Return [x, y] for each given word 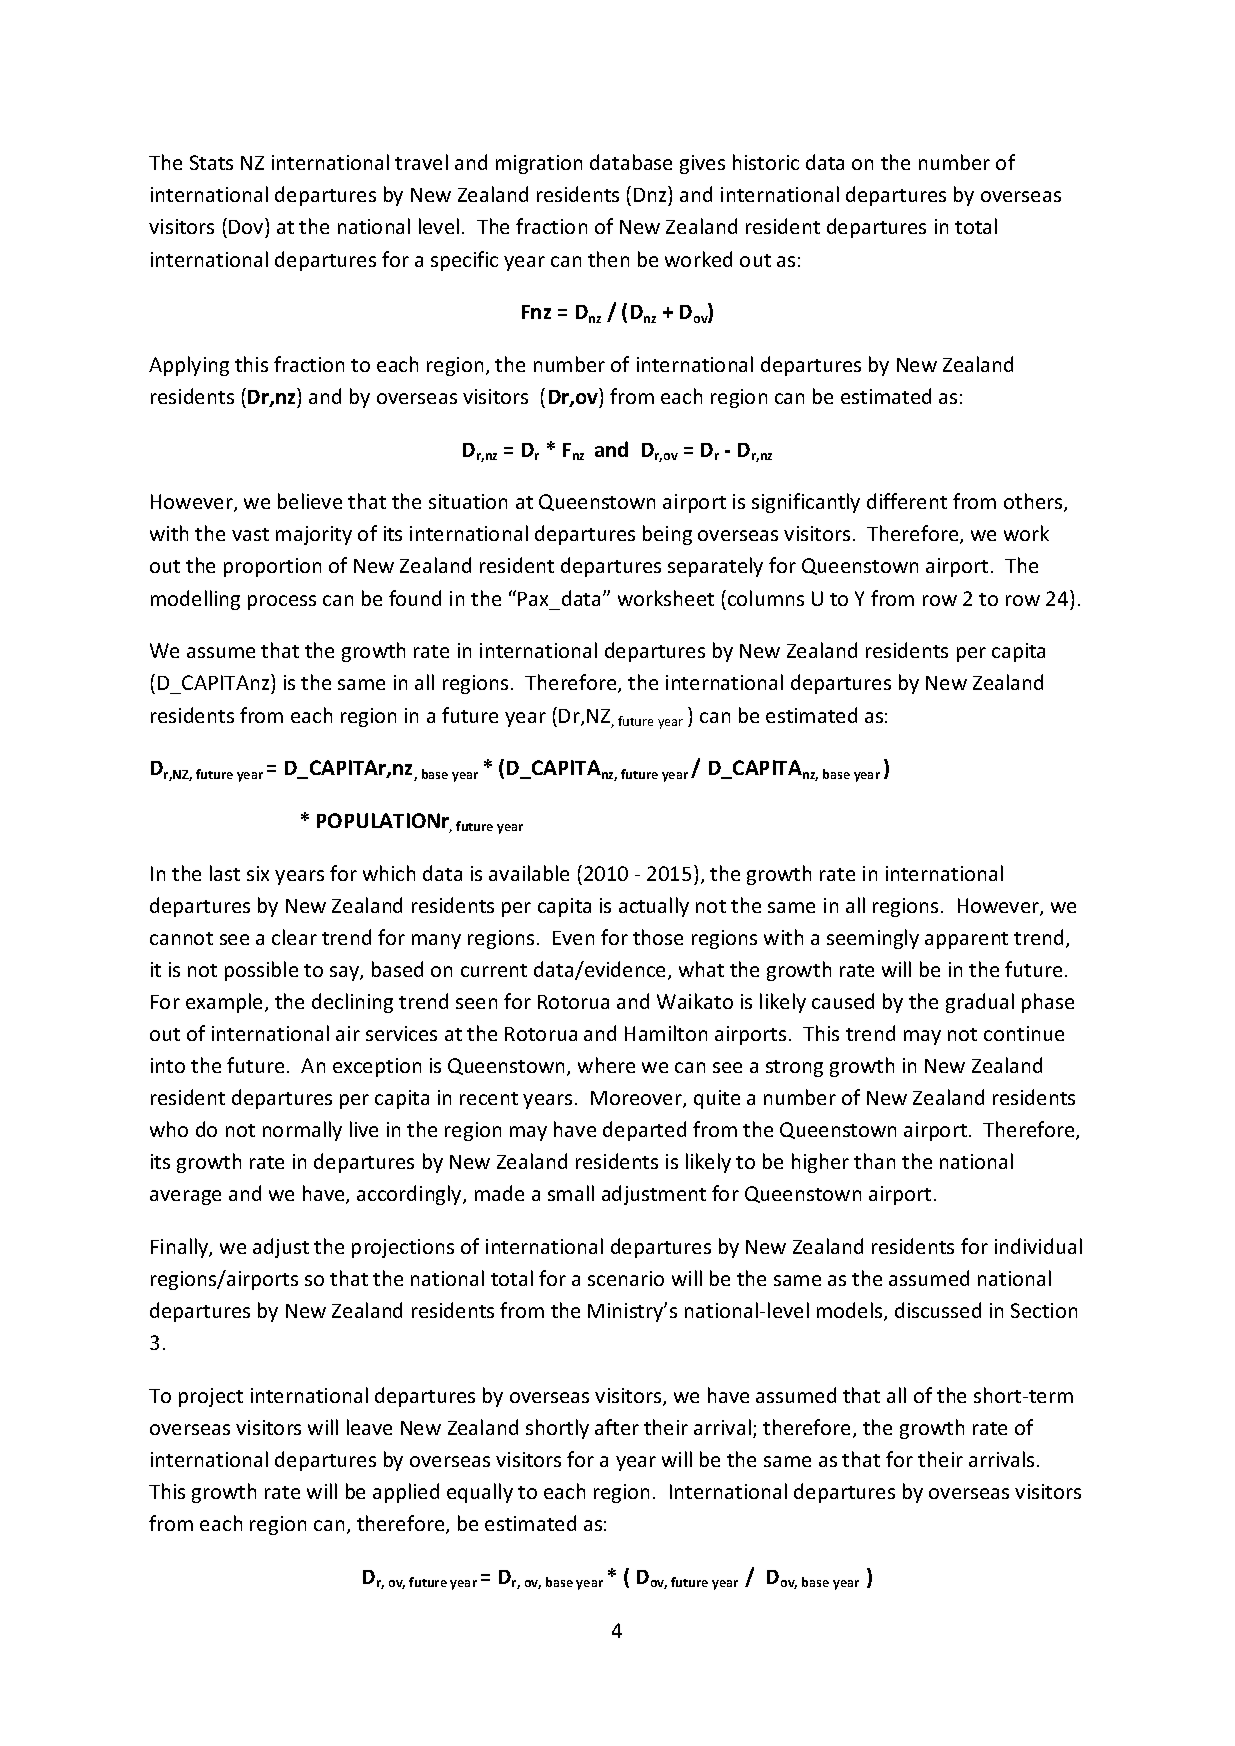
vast [250, 534]
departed [644, 1131]
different [907, 501]
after [617, 1427]
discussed [938, 1310]
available [529, 873]
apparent [966, 940]
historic [766, 162]
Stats [211, 162]
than [874, 1161]
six [258, 873]
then [608, 259]
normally [302, 1131]
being [667, 535]
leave [369, 1427]
